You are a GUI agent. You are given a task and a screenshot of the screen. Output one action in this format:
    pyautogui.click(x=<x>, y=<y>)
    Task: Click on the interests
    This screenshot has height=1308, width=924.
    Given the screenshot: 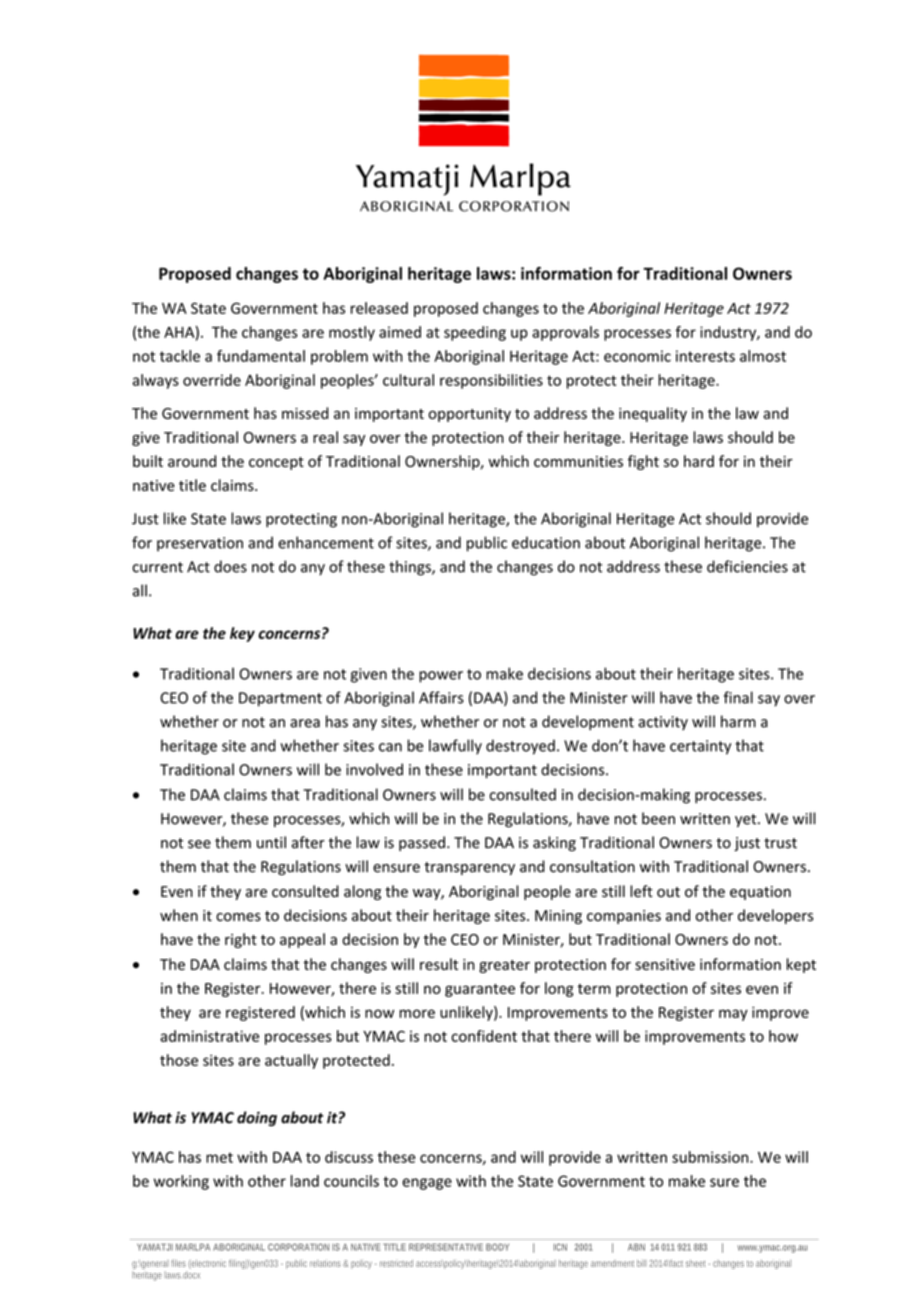 What is the action you would take?
    pyautogui.click(x=705, y=356)
